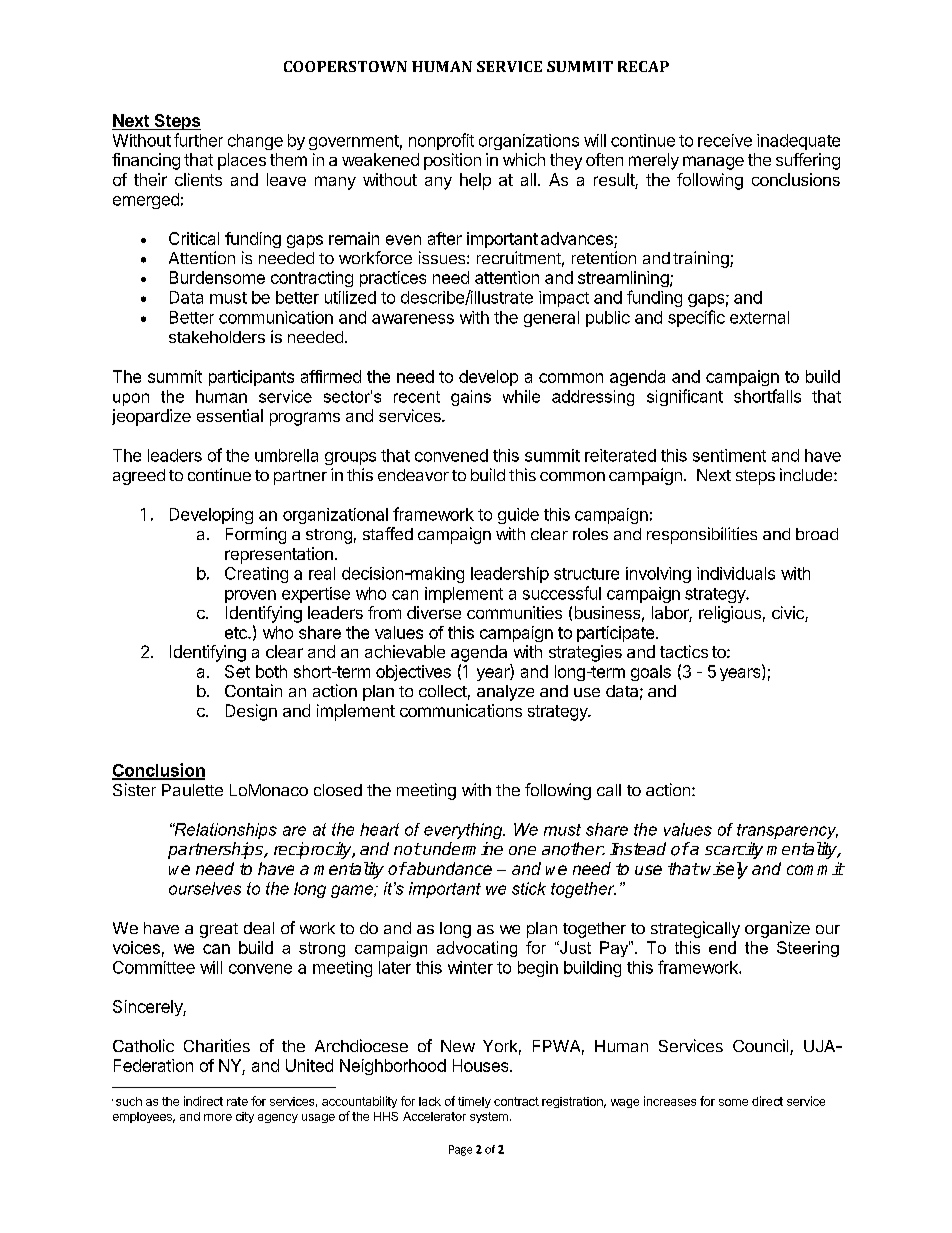  I want to click on transparency, so click(787, 831).
